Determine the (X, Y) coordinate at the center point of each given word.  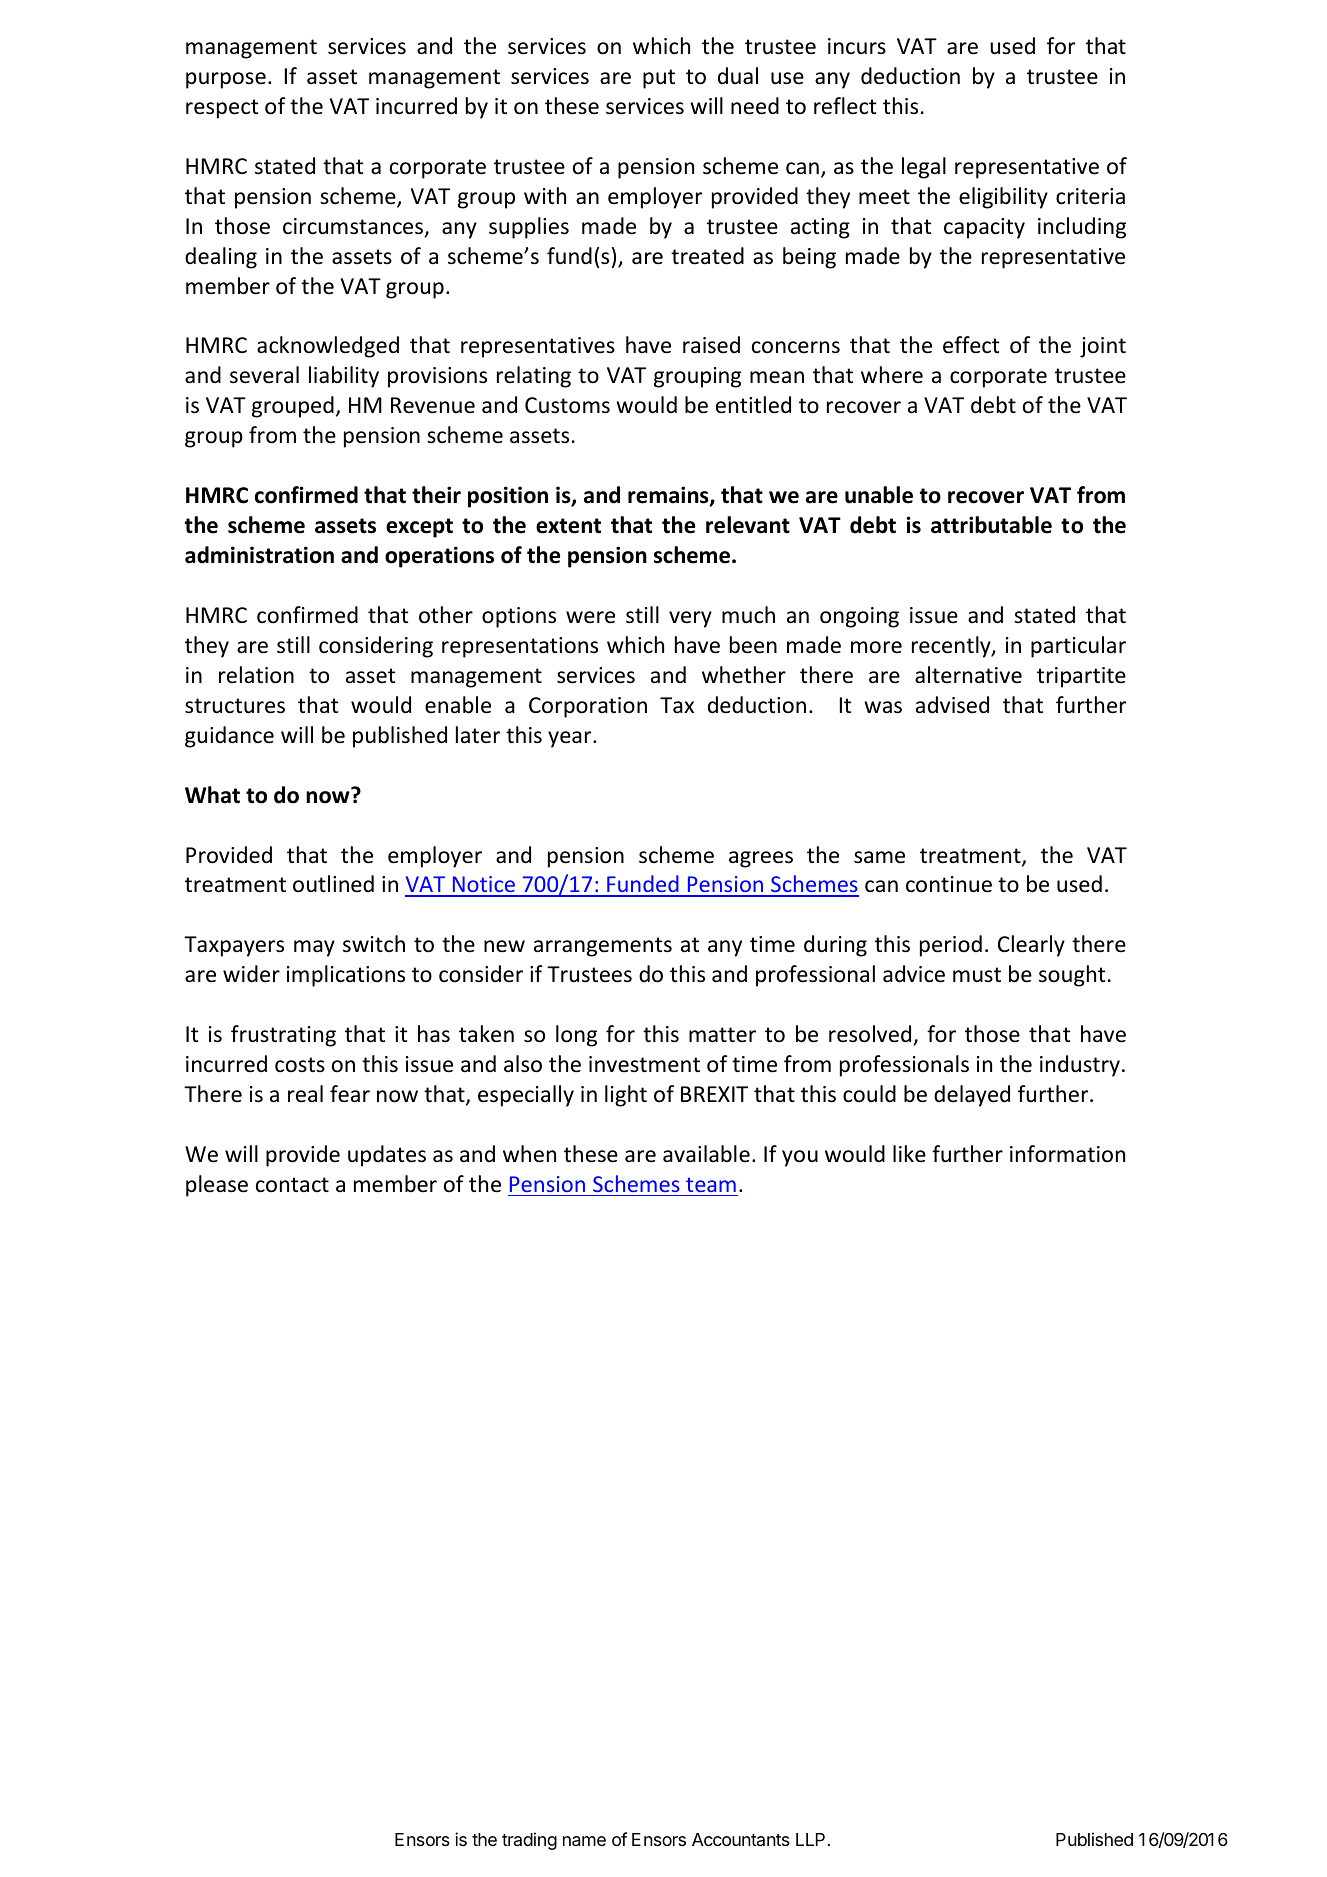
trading (529, 1841)
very (690, 619)
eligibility (1003, 198)
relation (256, 675)
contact (292, 1185)
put (659, 79)
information (1067, 1154)
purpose (226, 80)
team (711, 1184)
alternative (968, 675)
